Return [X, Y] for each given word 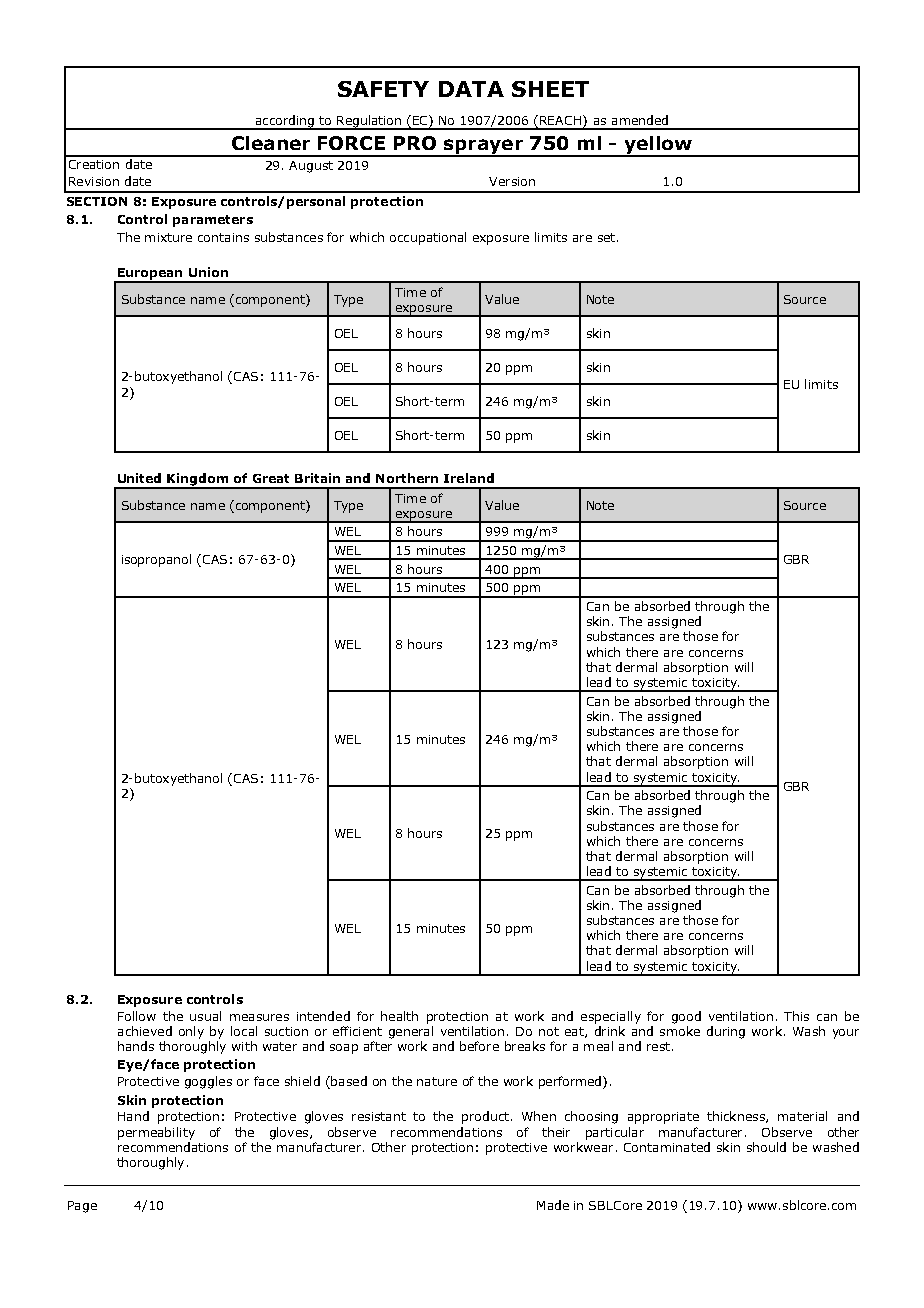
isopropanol [156, 560]
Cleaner [271, 143]
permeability [156, 1133]
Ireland [469, 478]
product [485, 1117]
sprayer [483, 147]
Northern [407, 478]
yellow [657, 146]
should [766, 1147]
